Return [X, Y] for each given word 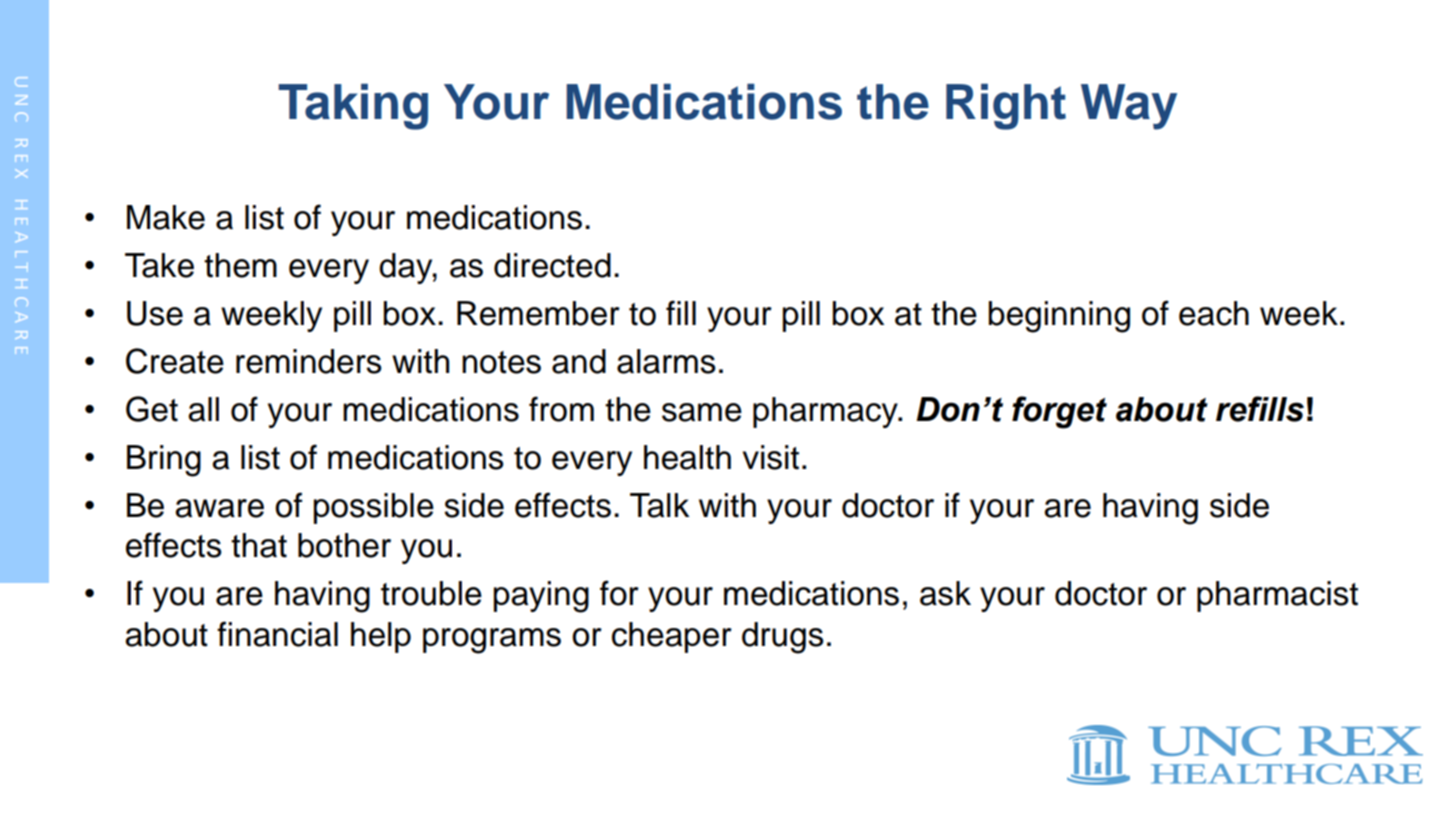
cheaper [672, 637]
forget [1059, 412]
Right [1006, 107]
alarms [666, 361]
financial [277, 634]
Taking [353, 107]
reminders [309, 361]
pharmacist [1277, 596]
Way [1129, 107]
